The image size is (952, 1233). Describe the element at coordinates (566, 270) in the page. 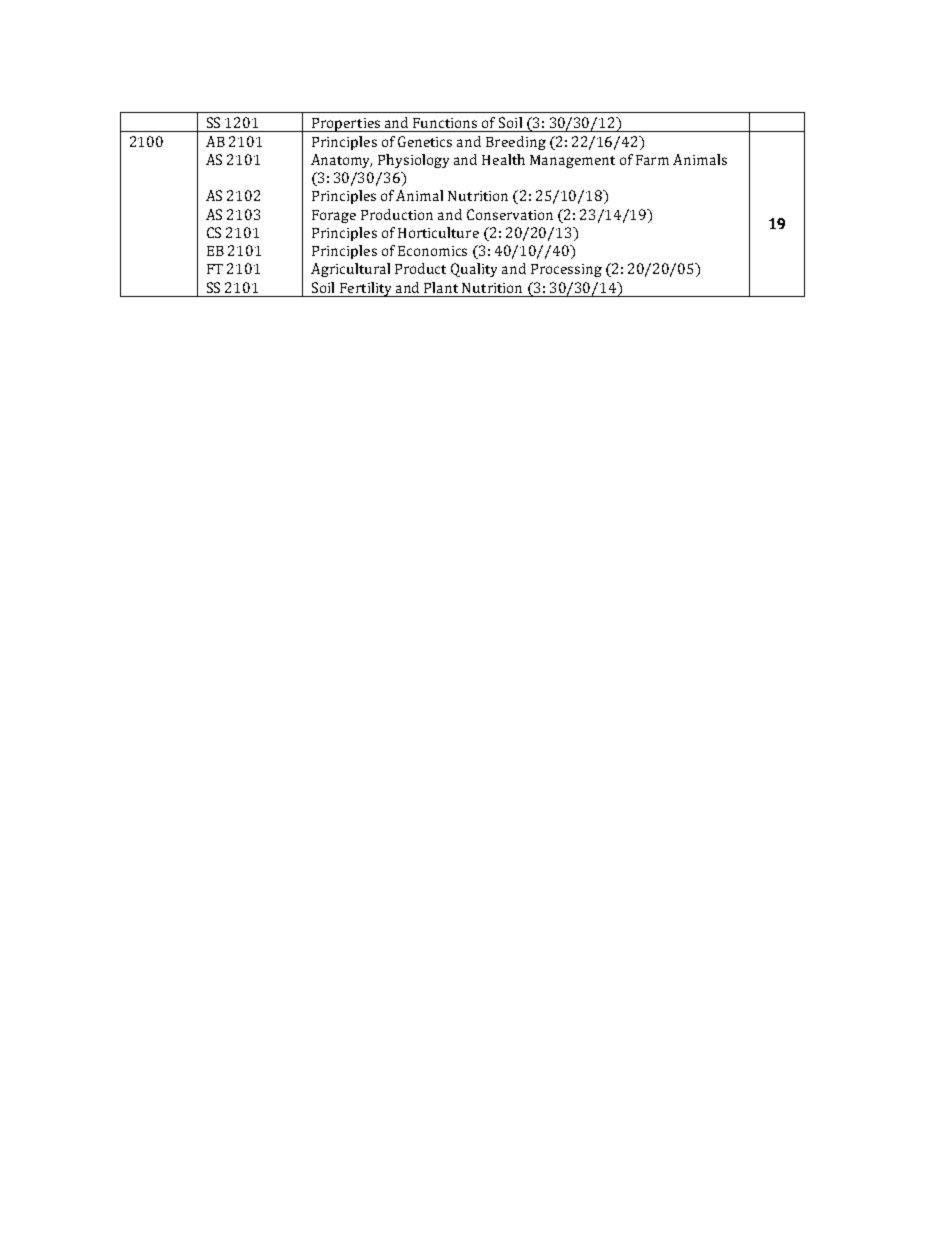

I see `Processing` at that location.
